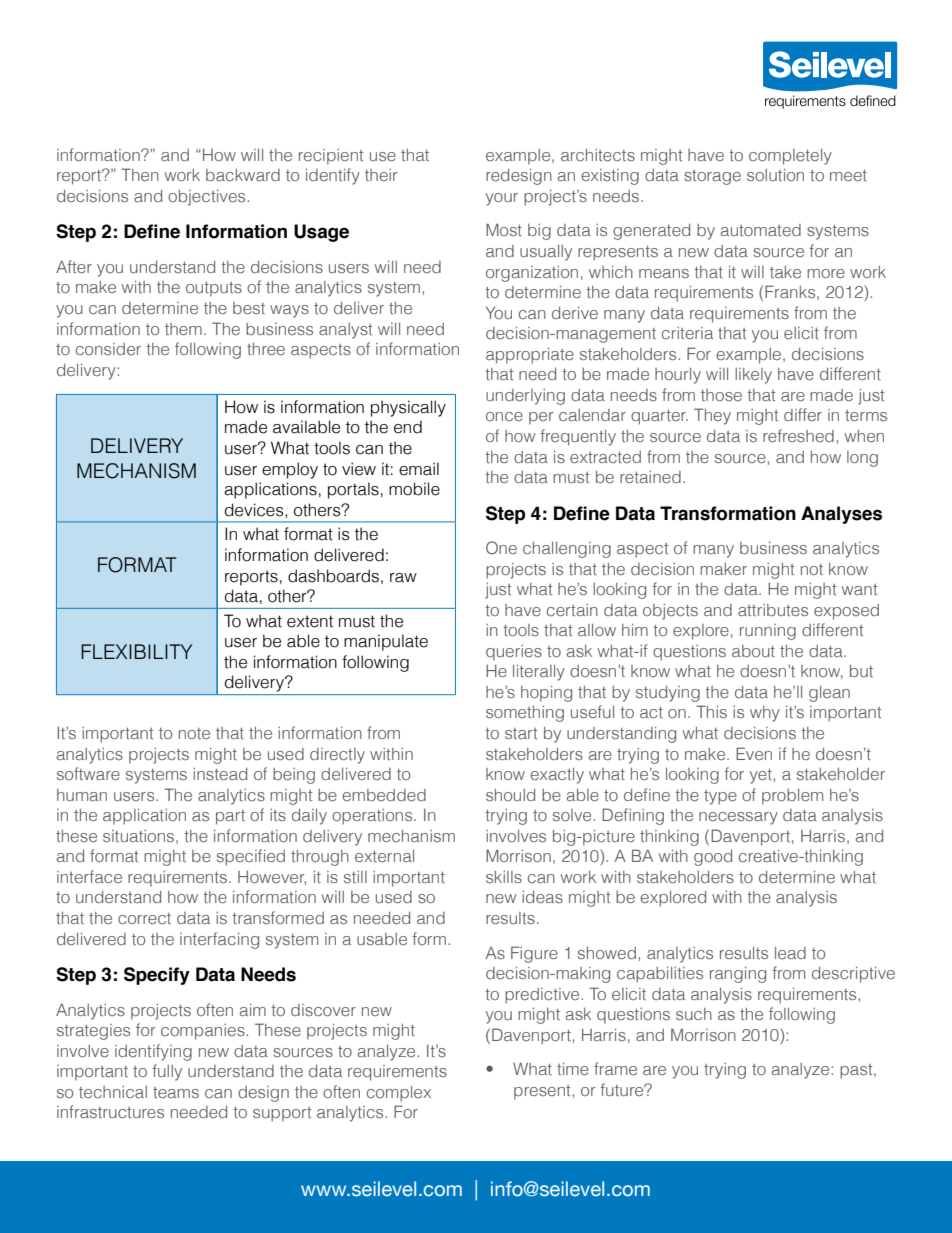 The width and height of the screenshot is (952, 1233). Describe the element at coordinates (502, 199) in the screenshot. I see `your` at that location.
